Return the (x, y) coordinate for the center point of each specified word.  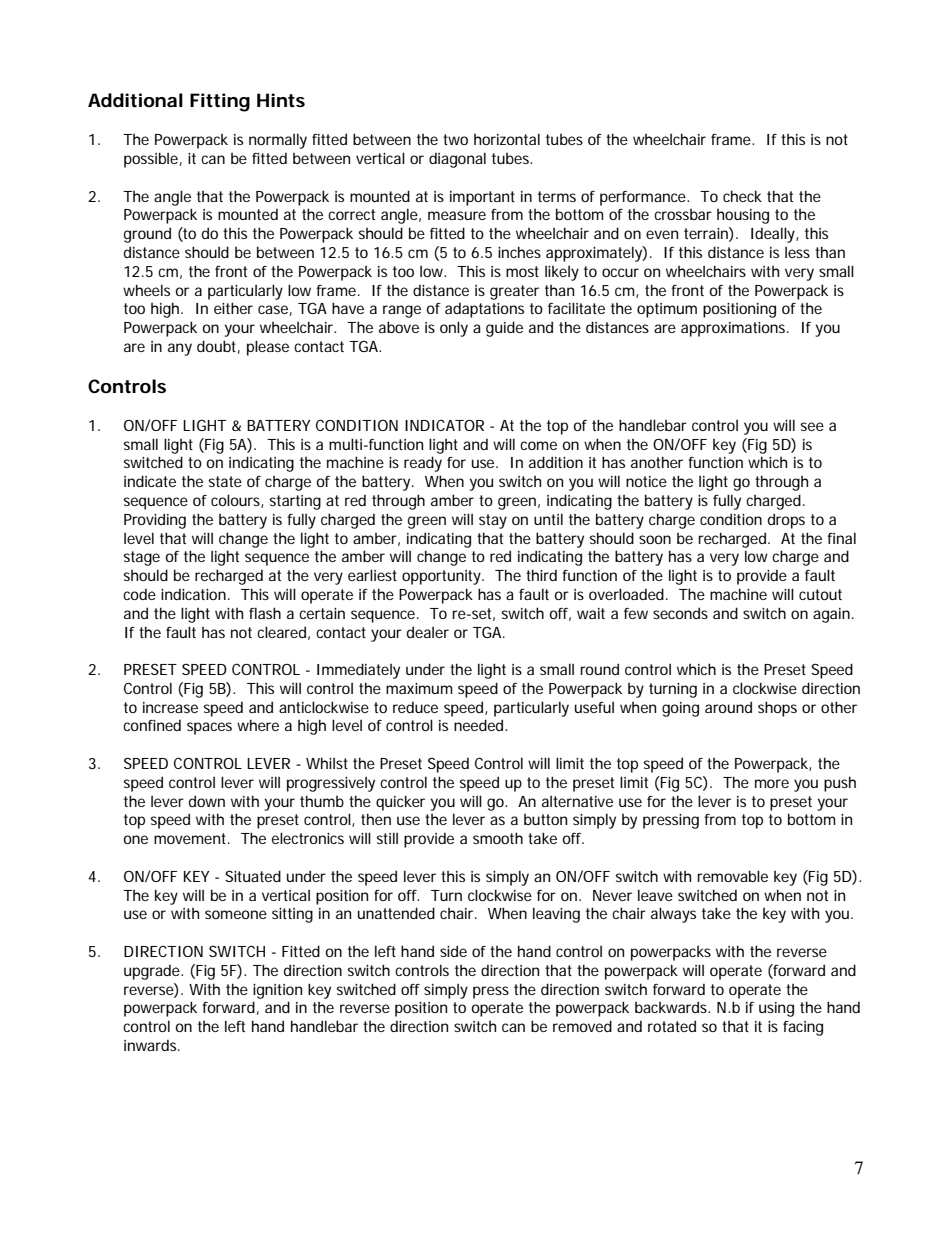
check (742, 196)
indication (193, 594)
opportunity (443, 577)
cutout (820, 594)
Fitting (220, 102)
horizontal (507, 139)
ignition (277, 991)
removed (582, 1026)
